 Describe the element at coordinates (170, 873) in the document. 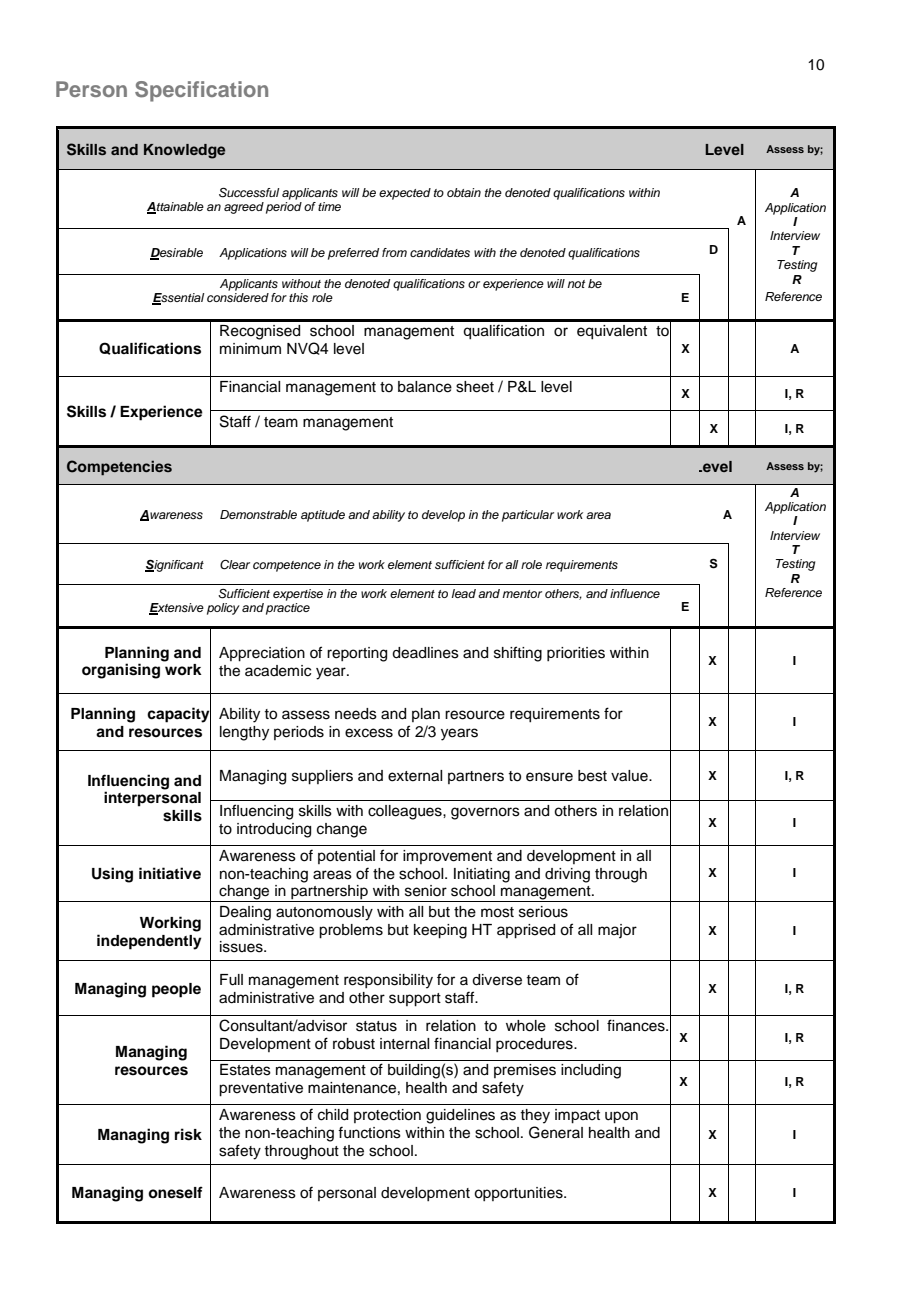

I see `initiative` at that location.
